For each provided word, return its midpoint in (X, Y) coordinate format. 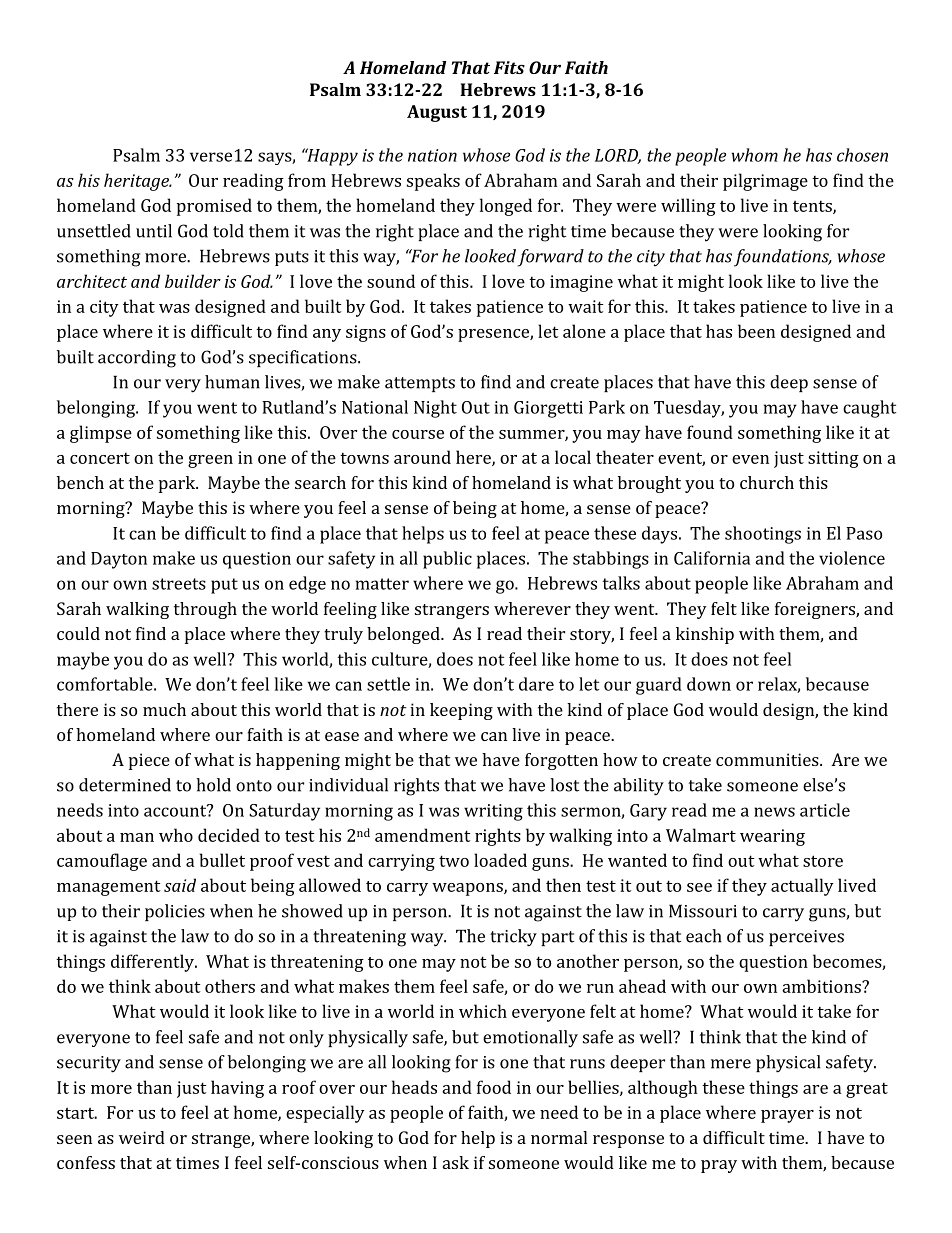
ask (456, 1162)
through (205, 610)
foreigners (816, 610)
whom (755, 155)
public (447, 560)
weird (142, 1137)
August (437, 113)
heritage (137, 182)
